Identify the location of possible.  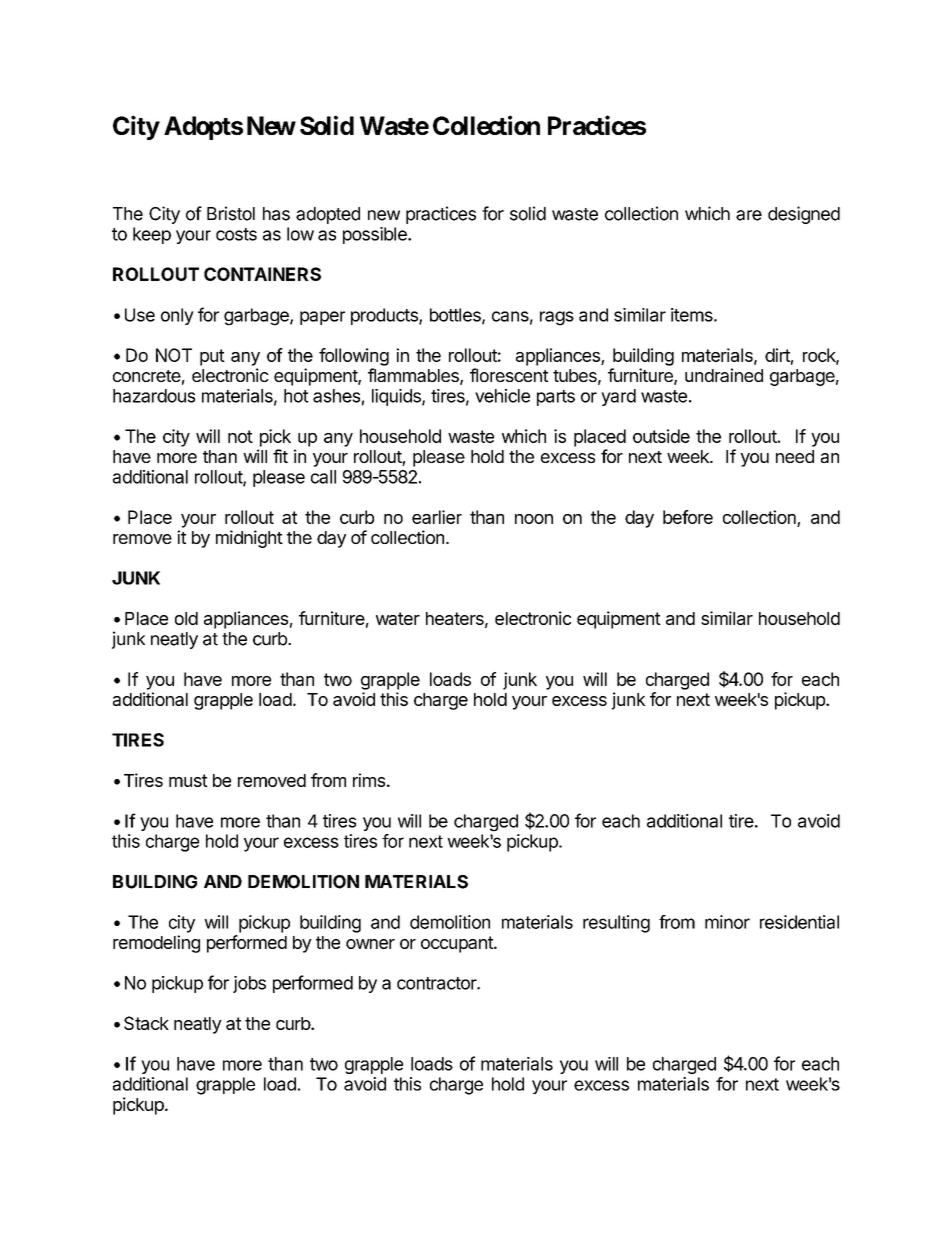
(376, 235).
